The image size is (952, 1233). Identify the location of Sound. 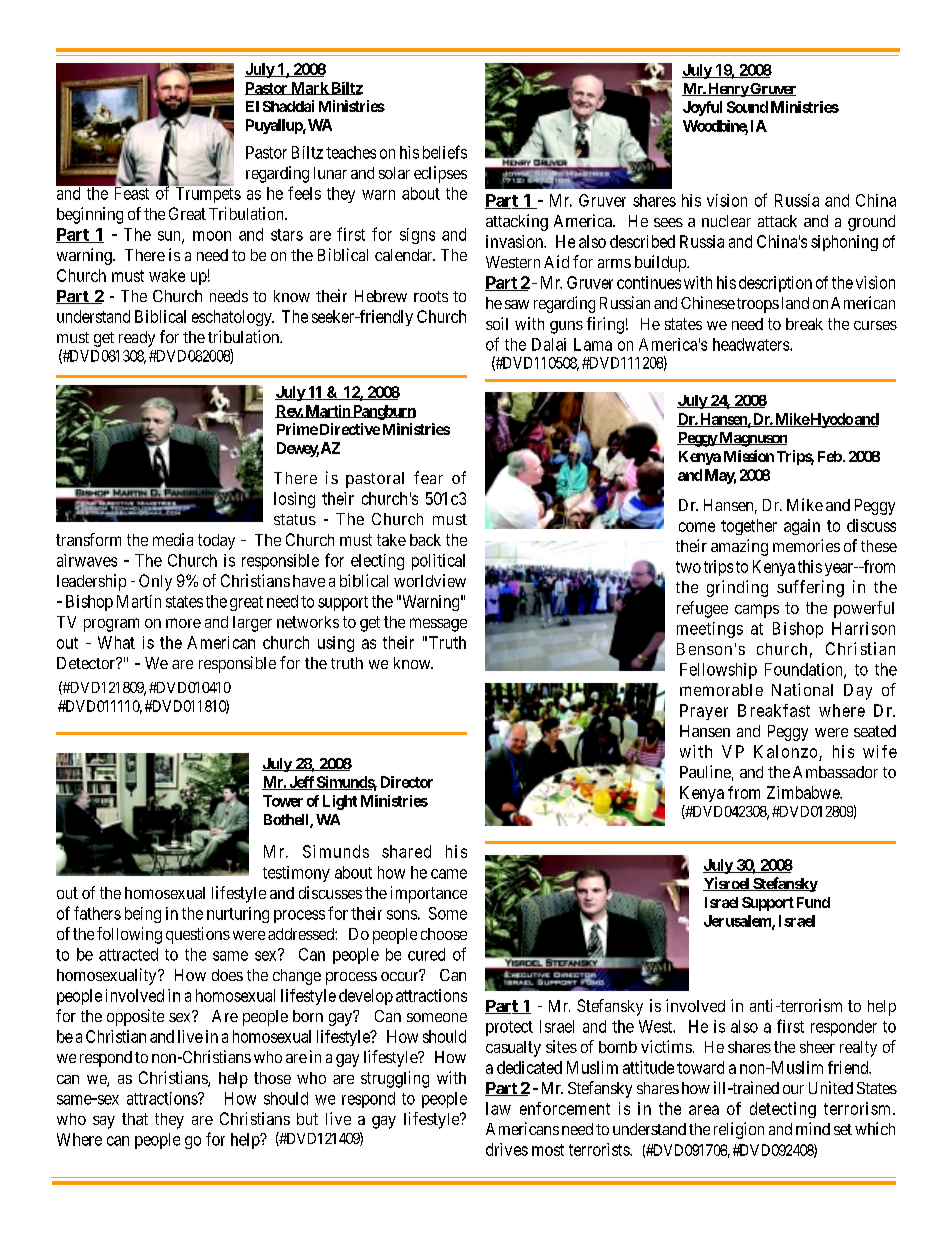
(747, 107).
